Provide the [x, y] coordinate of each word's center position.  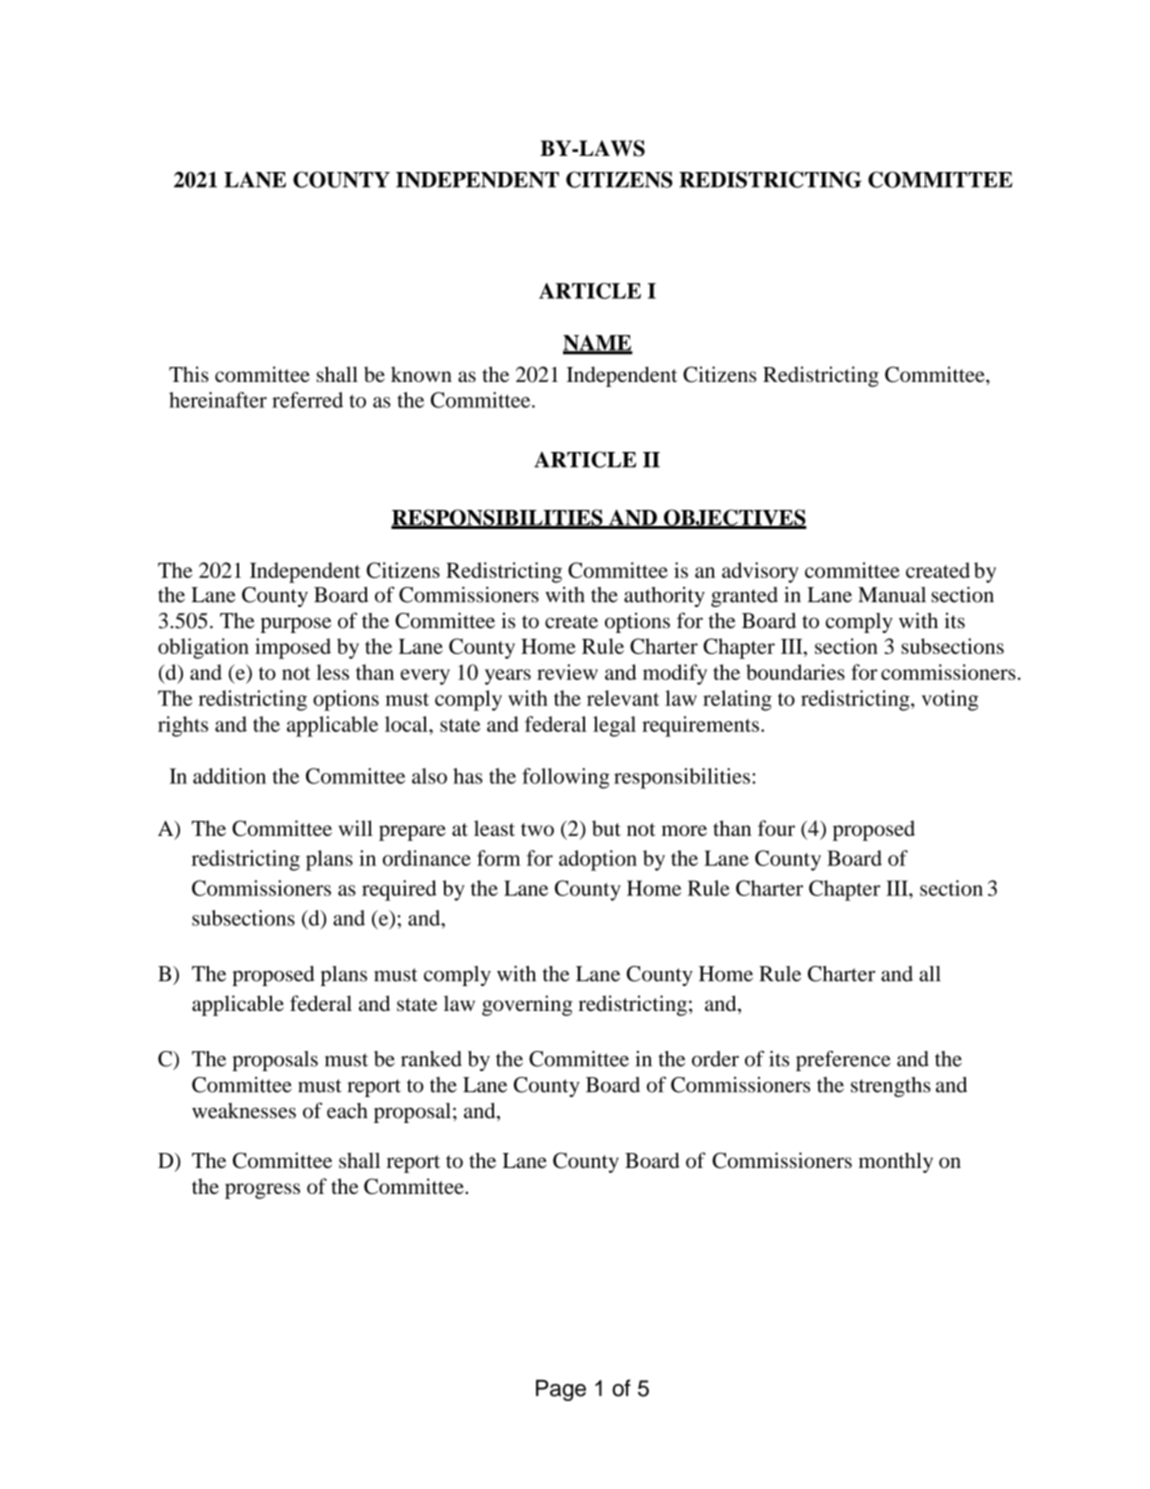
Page [561, 1390]
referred [307, 400]
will [356, 828]
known [421, 374]
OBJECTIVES [734, 518]
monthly [896, 1162]
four [776, 828]
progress [262, 1191]
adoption [598, 860]
